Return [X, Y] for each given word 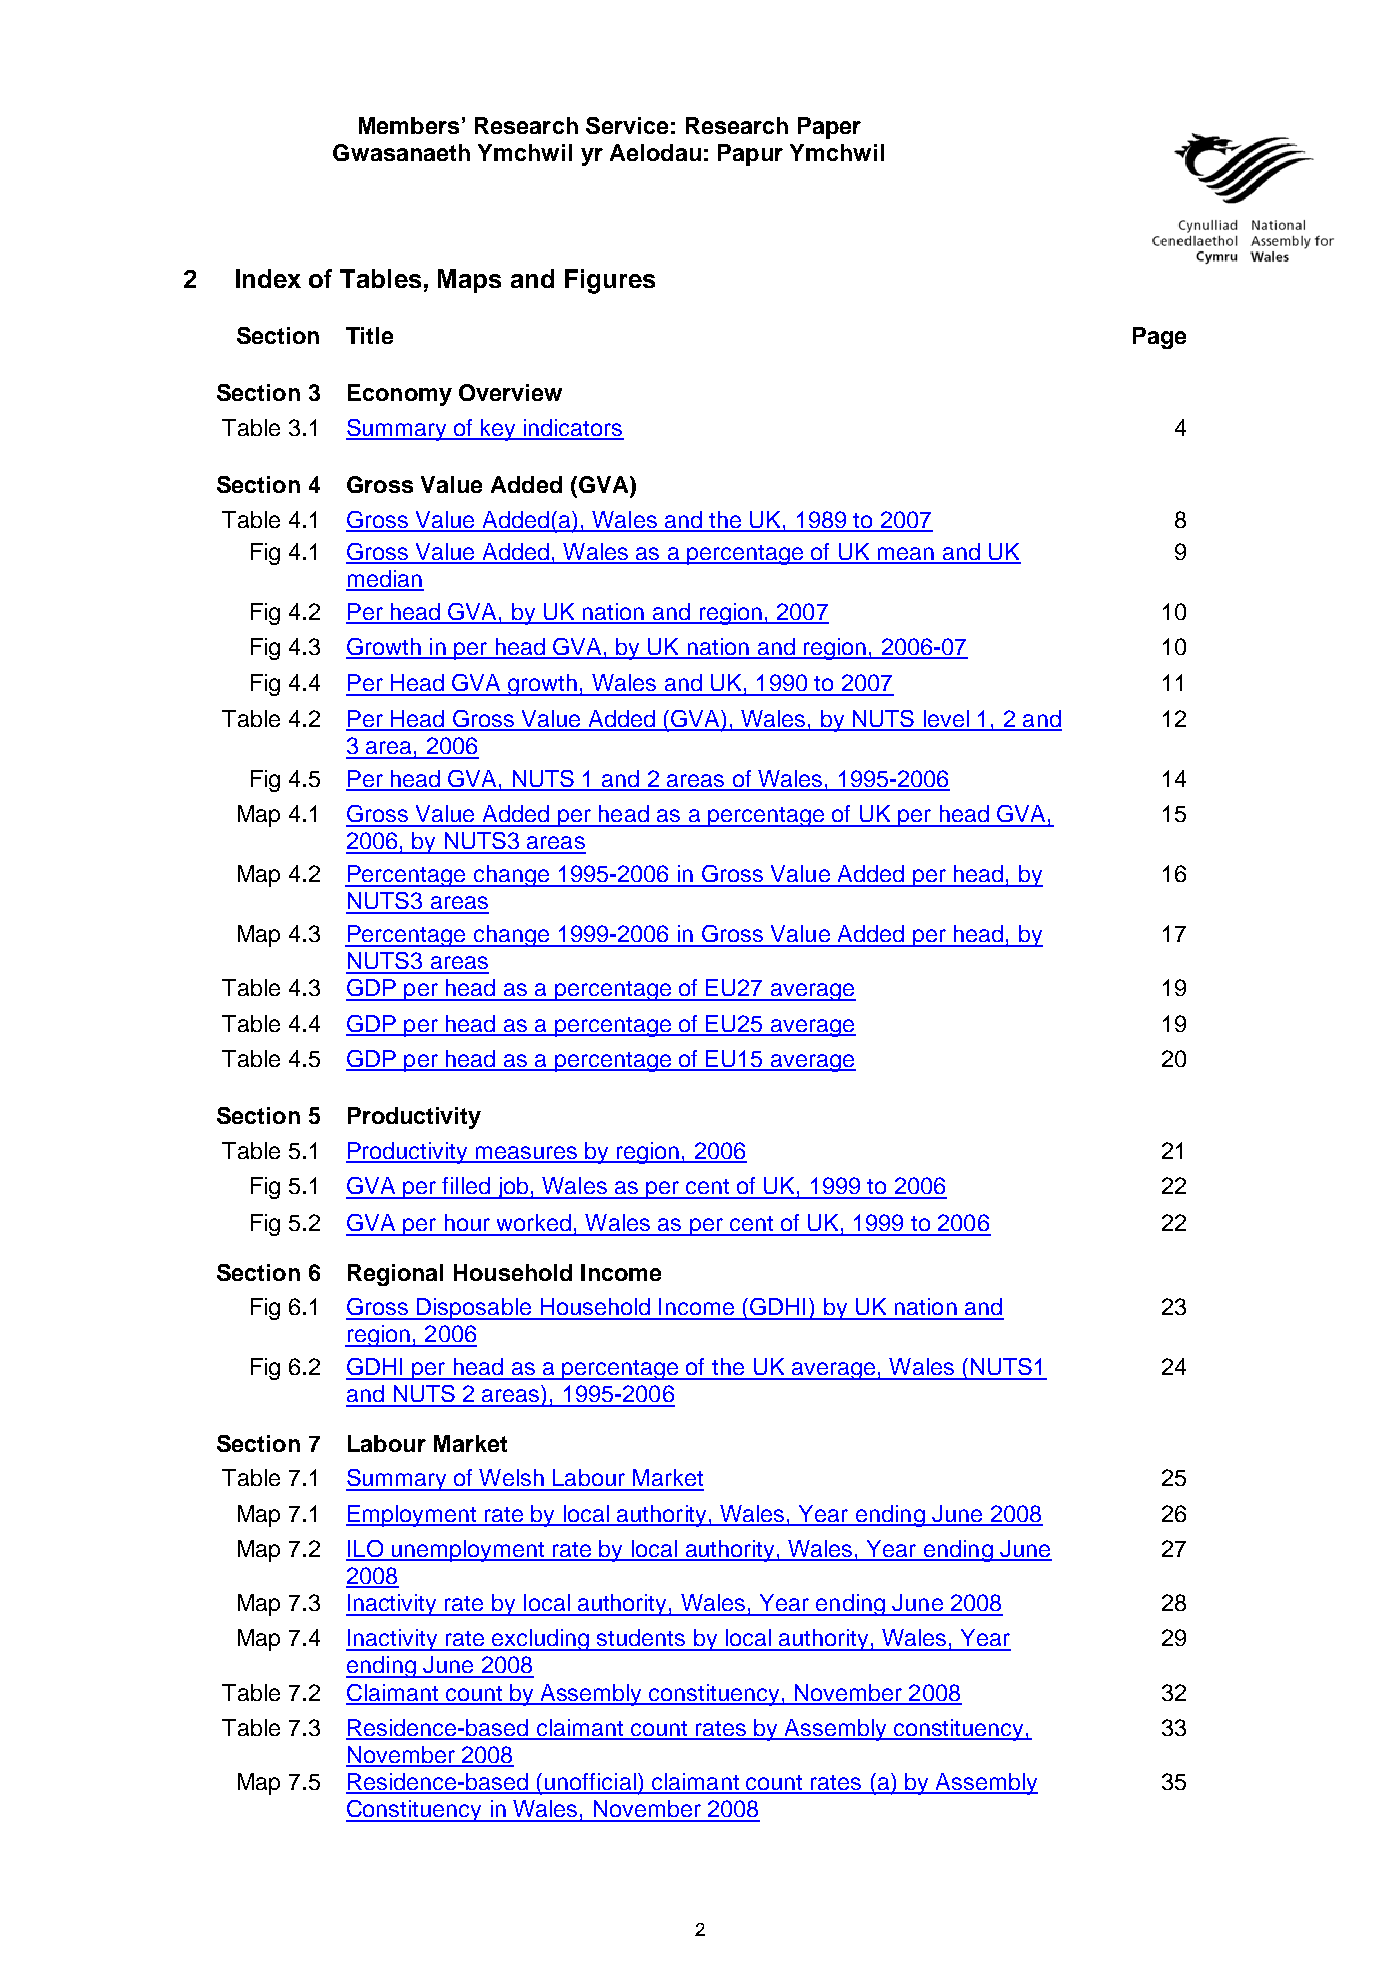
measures [526, 1154]
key [498, 430]
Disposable [474, 1309]
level [946, 720]
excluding [541, 1640]
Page [1159, 338]
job [513, 1188]
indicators [573, 429]
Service [627, 125]
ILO [365, 1550]
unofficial [590, 1783]
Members [409, 125]
